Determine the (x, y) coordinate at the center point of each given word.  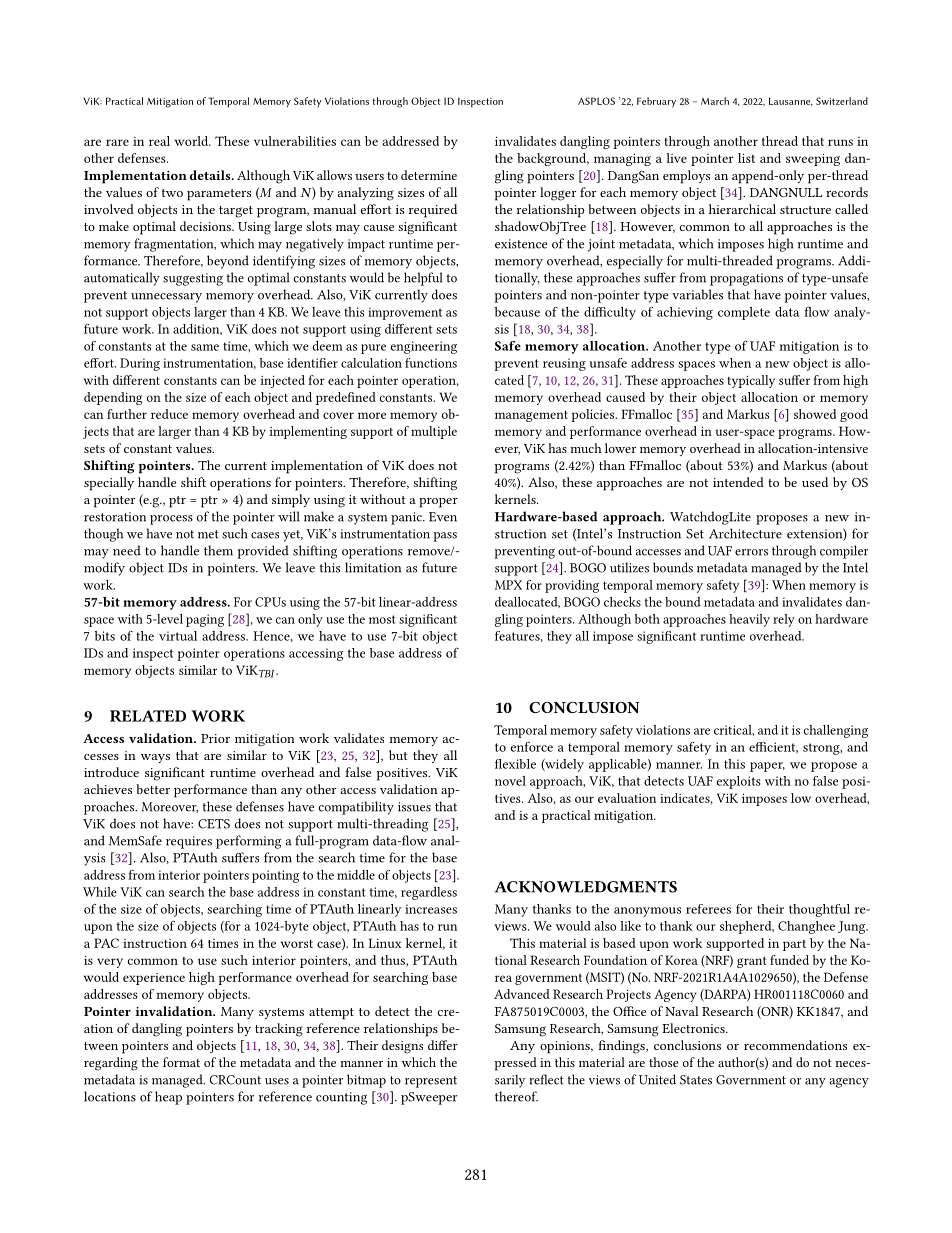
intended (738, 482)
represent (431, 1082)
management (531, 416)
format (181, 1062)
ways (155, 758)
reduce (169, 414)
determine (429, 175)
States (696, 1080)
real (159, 141)
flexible (515, 764)
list (746, 158)
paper (767, 767)
